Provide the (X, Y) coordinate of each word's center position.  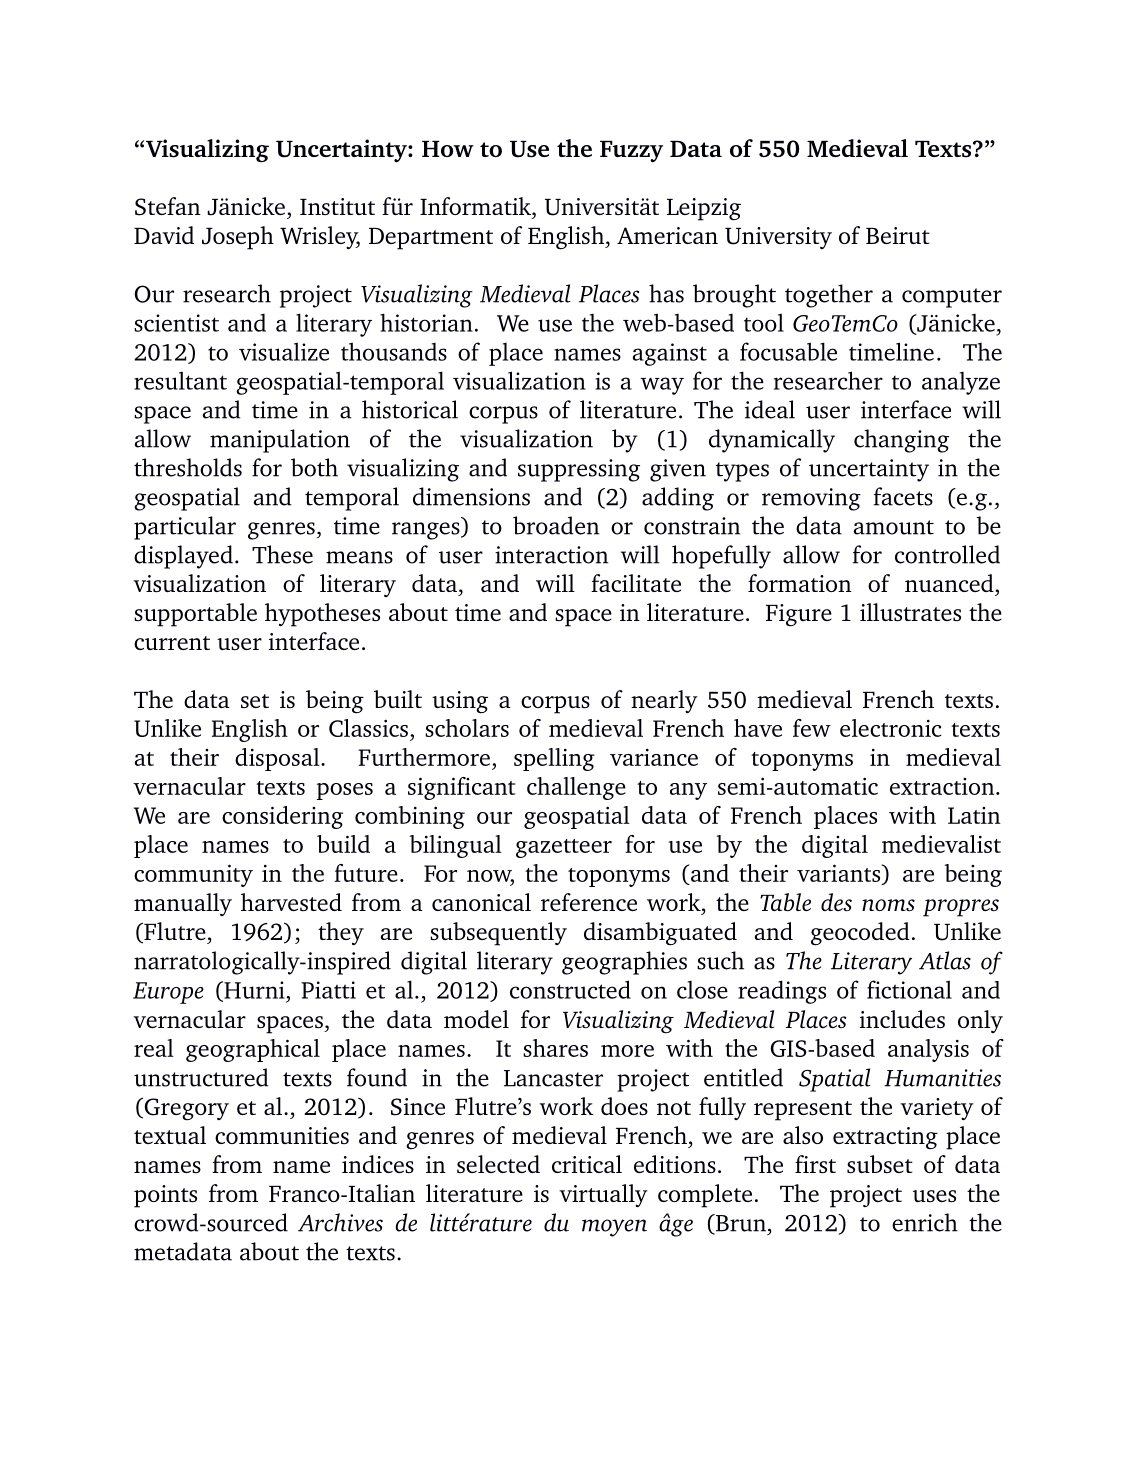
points (165, 1196)
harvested (291, 902)
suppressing (579, 470)
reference (589, 902)
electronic (891, 728)
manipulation (280, 441)
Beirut (898, 235)
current (172, 643)
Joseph (238, 238)
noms (888, 905)
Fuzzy (631, 152)
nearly (664, 702)
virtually (603, 1196)
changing (901, 441)
